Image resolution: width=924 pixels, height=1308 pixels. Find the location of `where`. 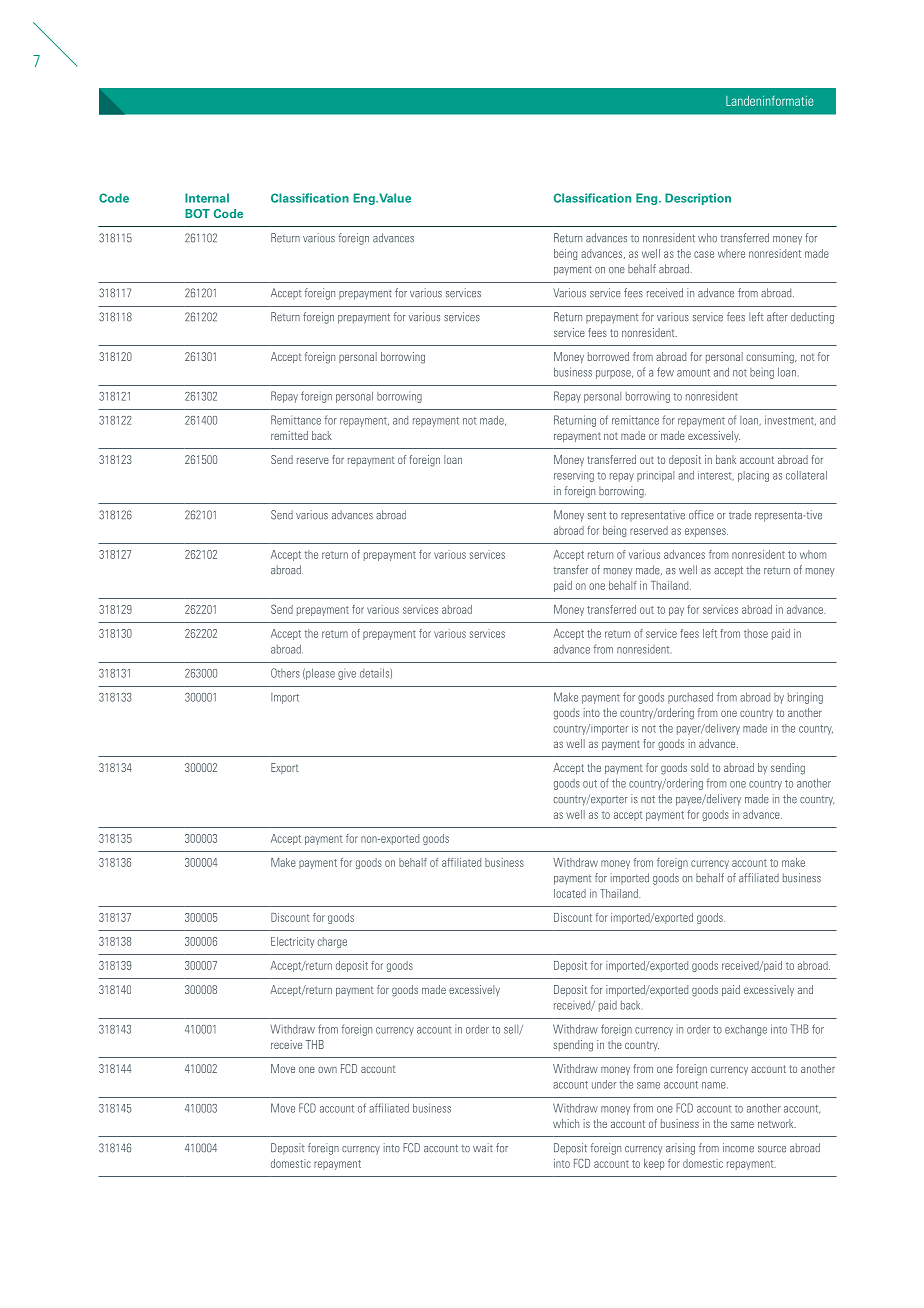

where is located at coordinates (731, 253).
